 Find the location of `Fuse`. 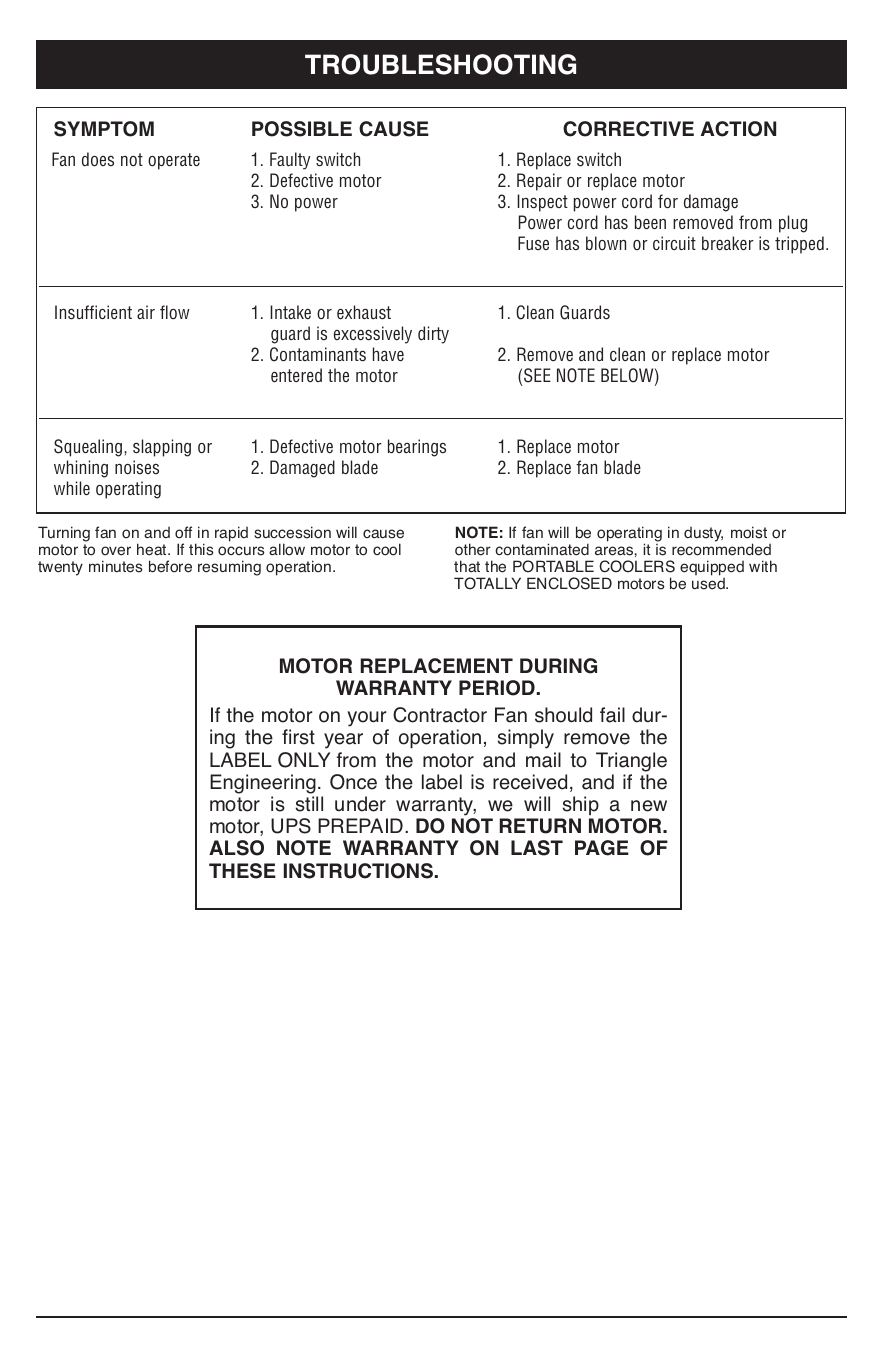

Fuse is located at coordinates (533, 243).
